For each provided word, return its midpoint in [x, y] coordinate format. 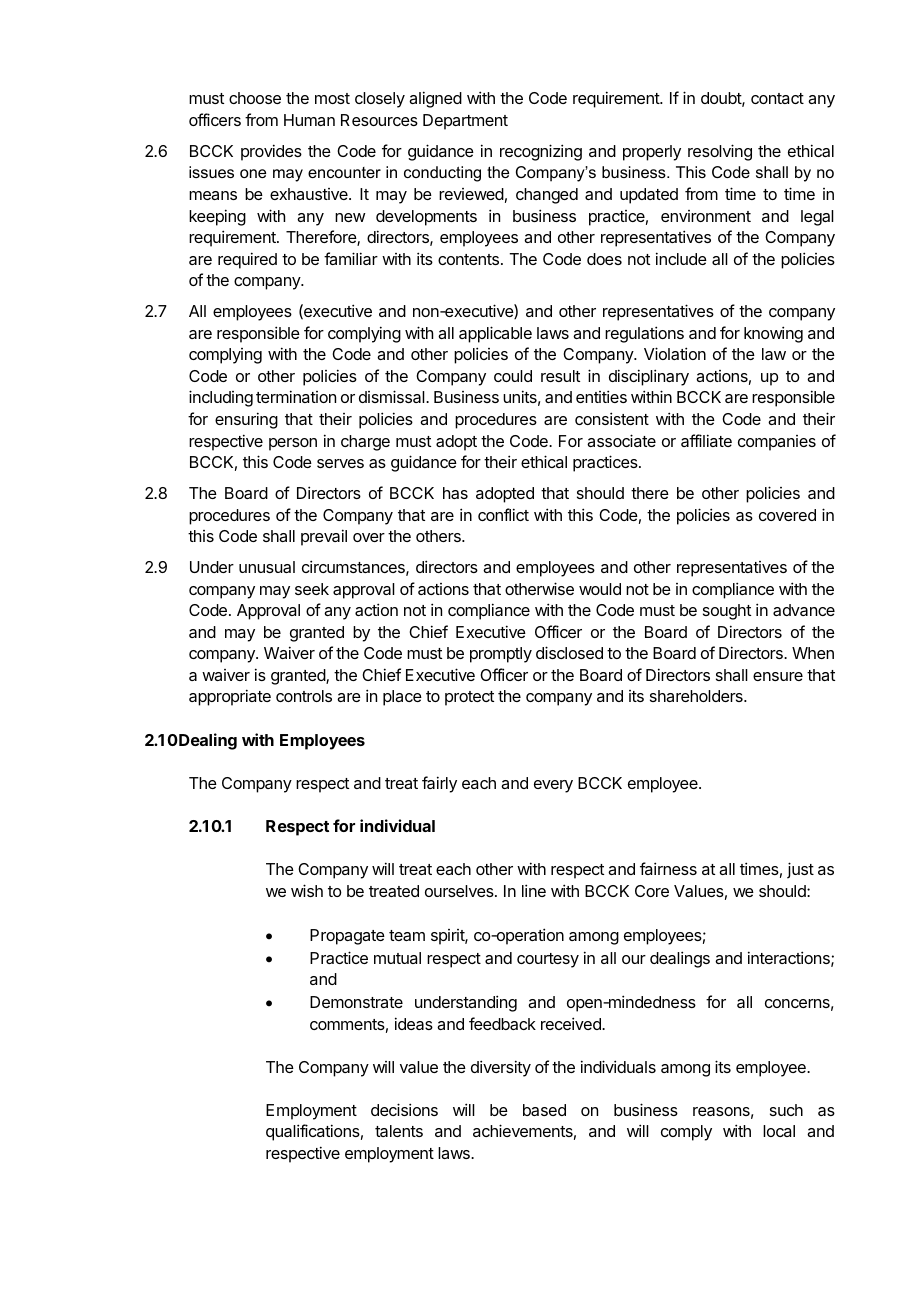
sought [727, 612]
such [786, 1110]
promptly [501, 655]
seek [312, 589]
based [544, 1110]
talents [399, 1131]
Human [309, 120]
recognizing [541, 152]
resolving [720, 152]
